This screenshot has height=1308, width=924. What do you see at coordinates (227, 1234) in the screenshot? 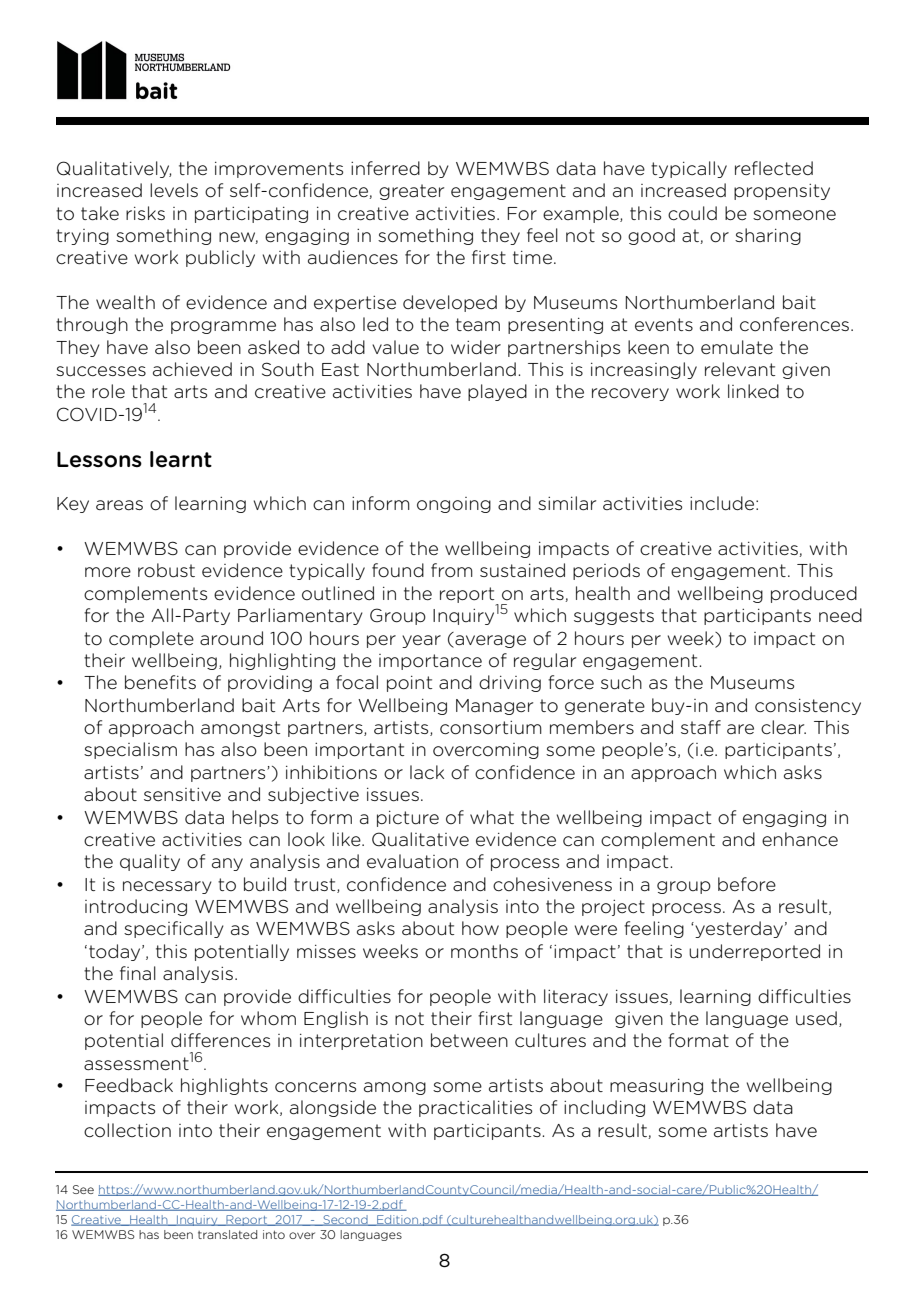
I see `translated` at bounding box center [227, 1234].
